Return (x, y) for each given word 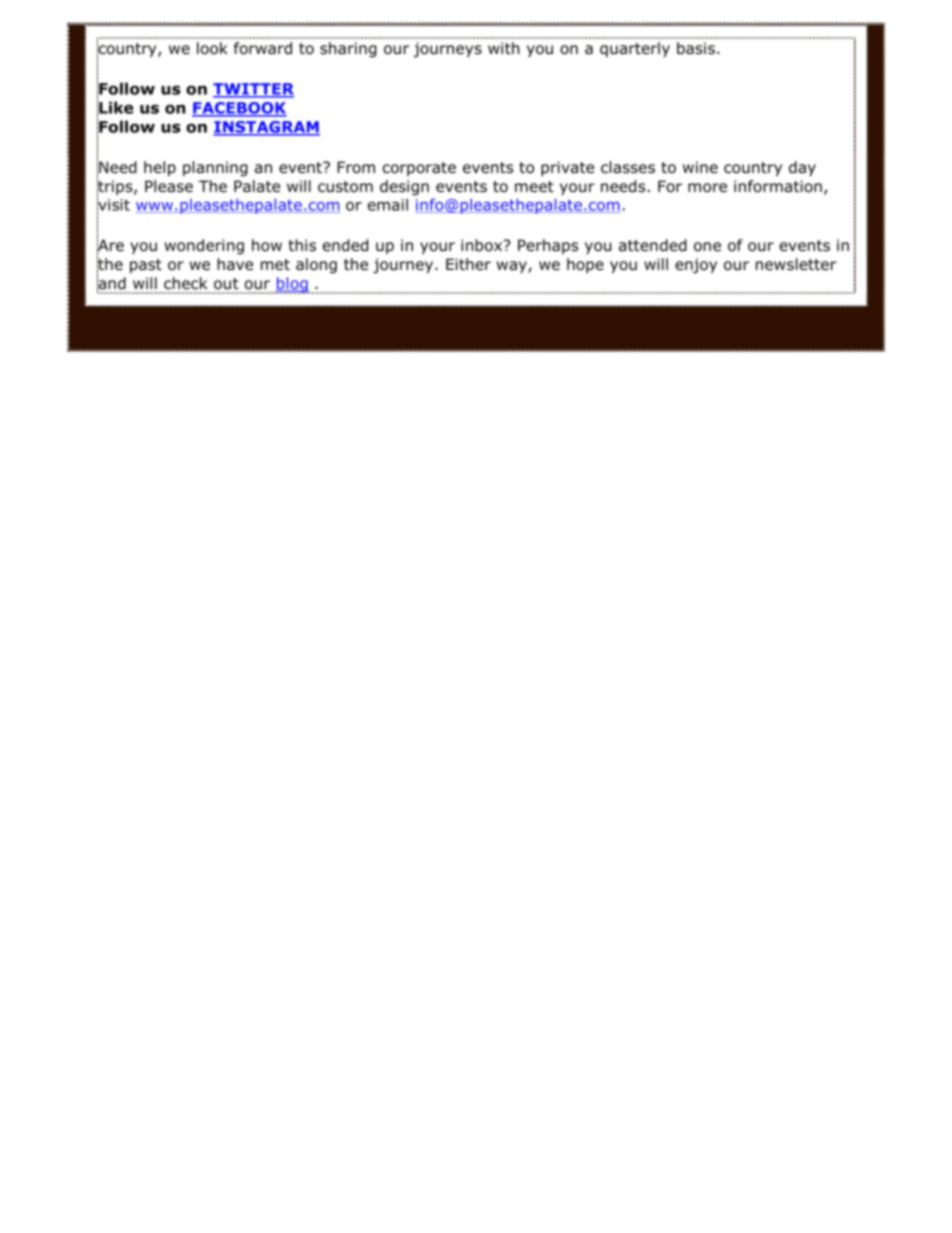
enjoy (696, 265)
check (185, 283)
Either (468, 264)
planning (215, 168)
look (212, 48)
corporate (419, 169)
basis (696, 48)
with (504, 48)
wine (700, 167)
